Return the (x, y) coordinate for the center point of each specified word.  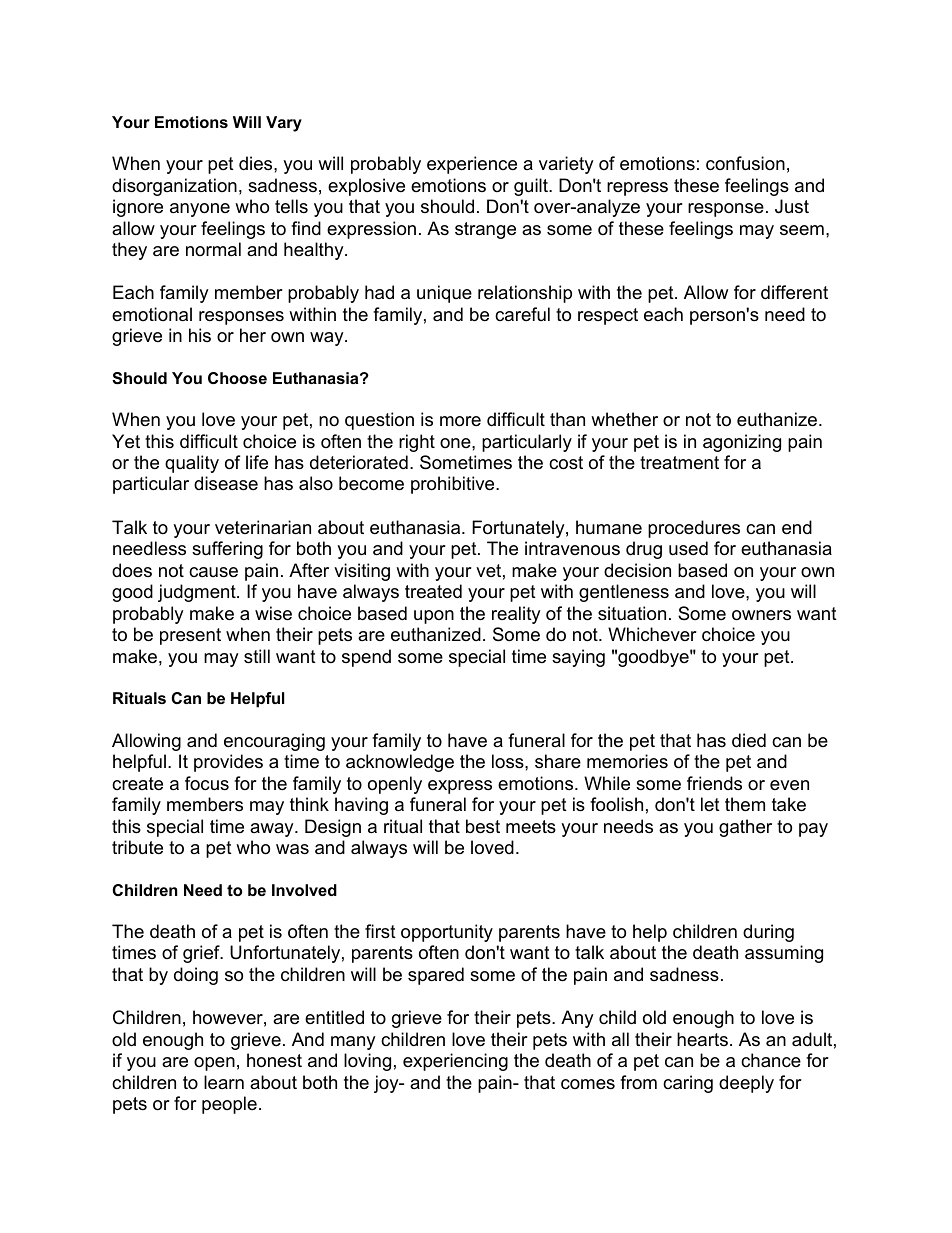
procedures (694, 529)
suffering (227, 550)
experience (472, 165)
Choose (237, 378)
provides (228, 763)
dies (257, 163)
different (794, 292)
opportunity (447, 933)
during (768, 933)
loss (509, 761)
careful (522, 314)
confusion (745, 163)
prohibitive (454, 485)
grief (202, 954)
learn (224, 1082)
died (749, 740)
